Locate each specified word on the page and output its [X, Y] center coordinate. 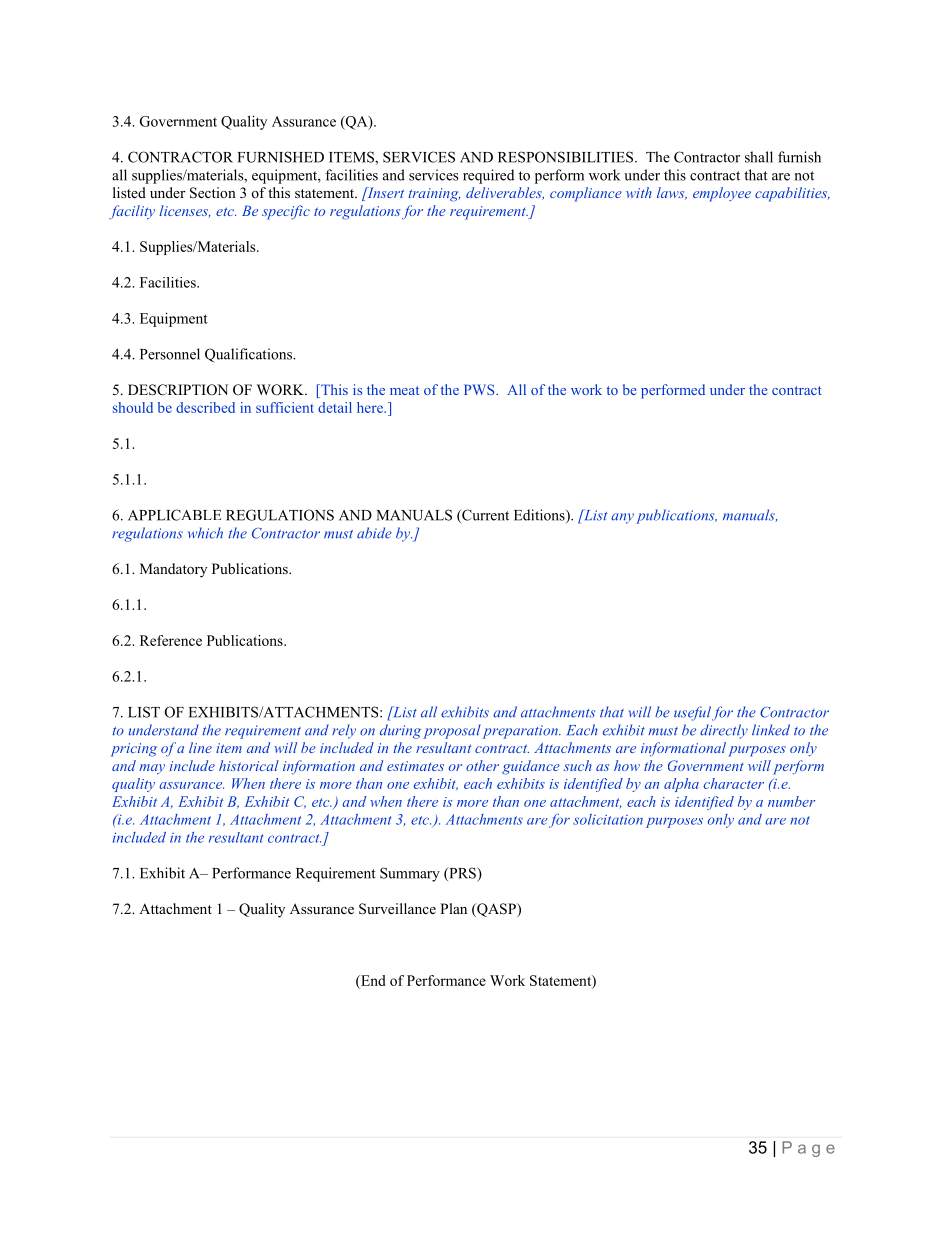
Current [484, 516]
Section [213, 193]
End [372, 980]
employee [722, 194]
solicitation [608, 819]
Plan [453, 908]
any [622, 518]
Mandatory [173, 570]
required [488, 176]
